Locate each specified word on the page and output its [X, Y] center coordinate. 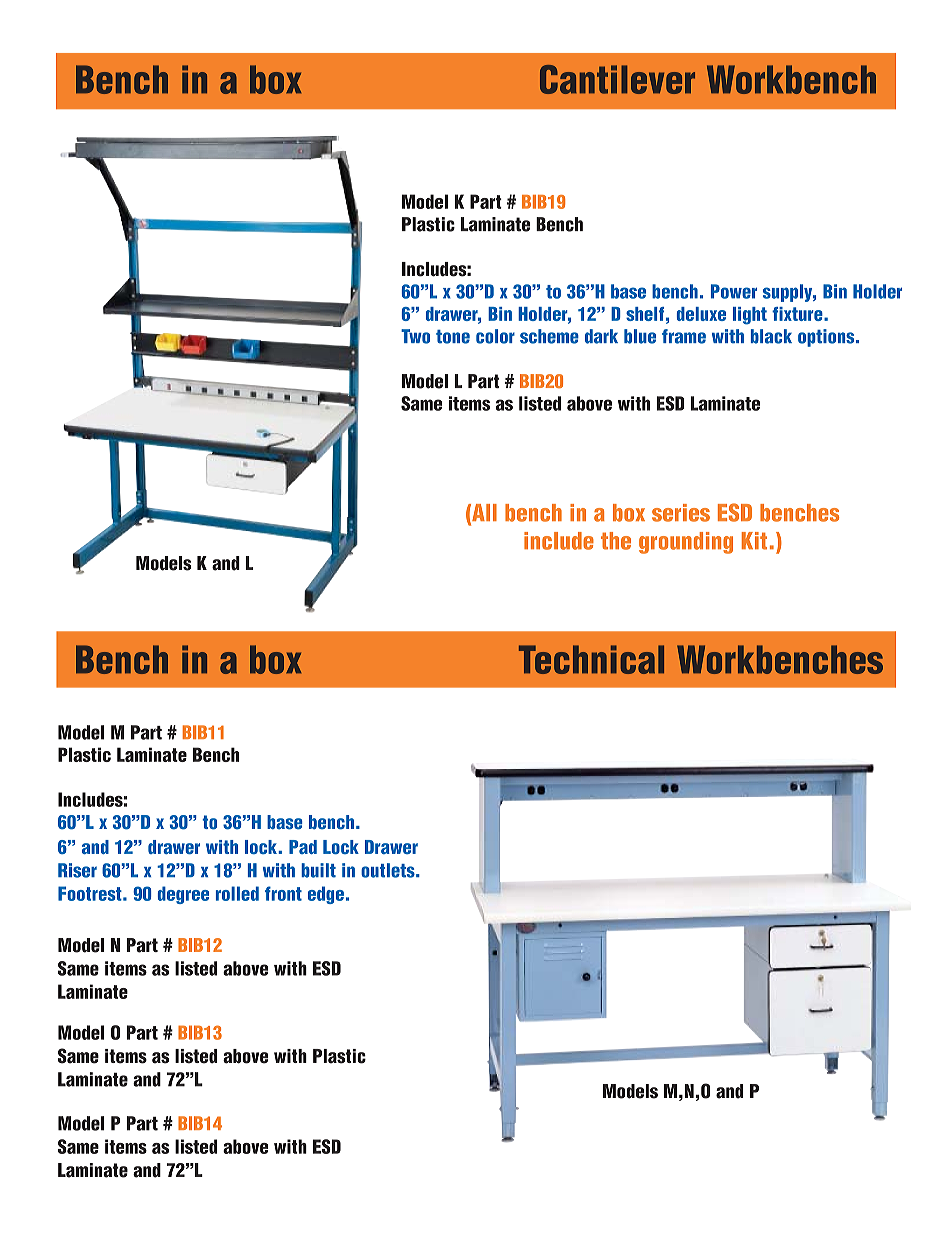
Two [415, 336]
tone [453, 337]
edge [326, 895]
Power [734, 291]
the [616, 541]
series [681, 513]
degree [183, 895]
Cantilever [617, 79]
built [318, 870]
